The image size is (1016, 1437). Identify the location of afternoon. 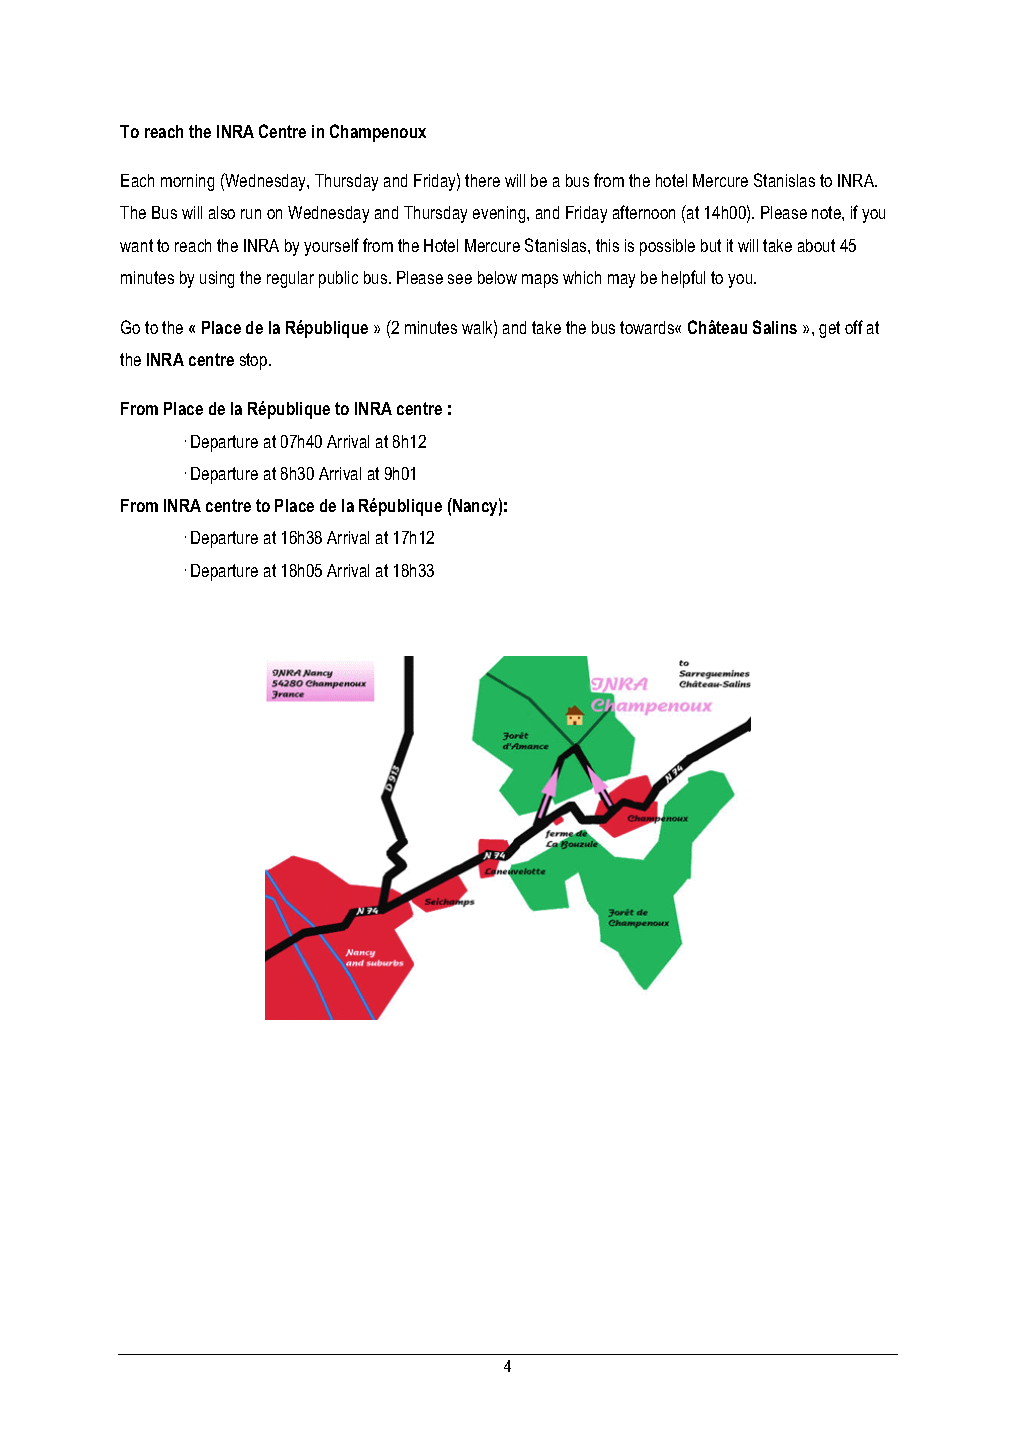
(644, 212).
